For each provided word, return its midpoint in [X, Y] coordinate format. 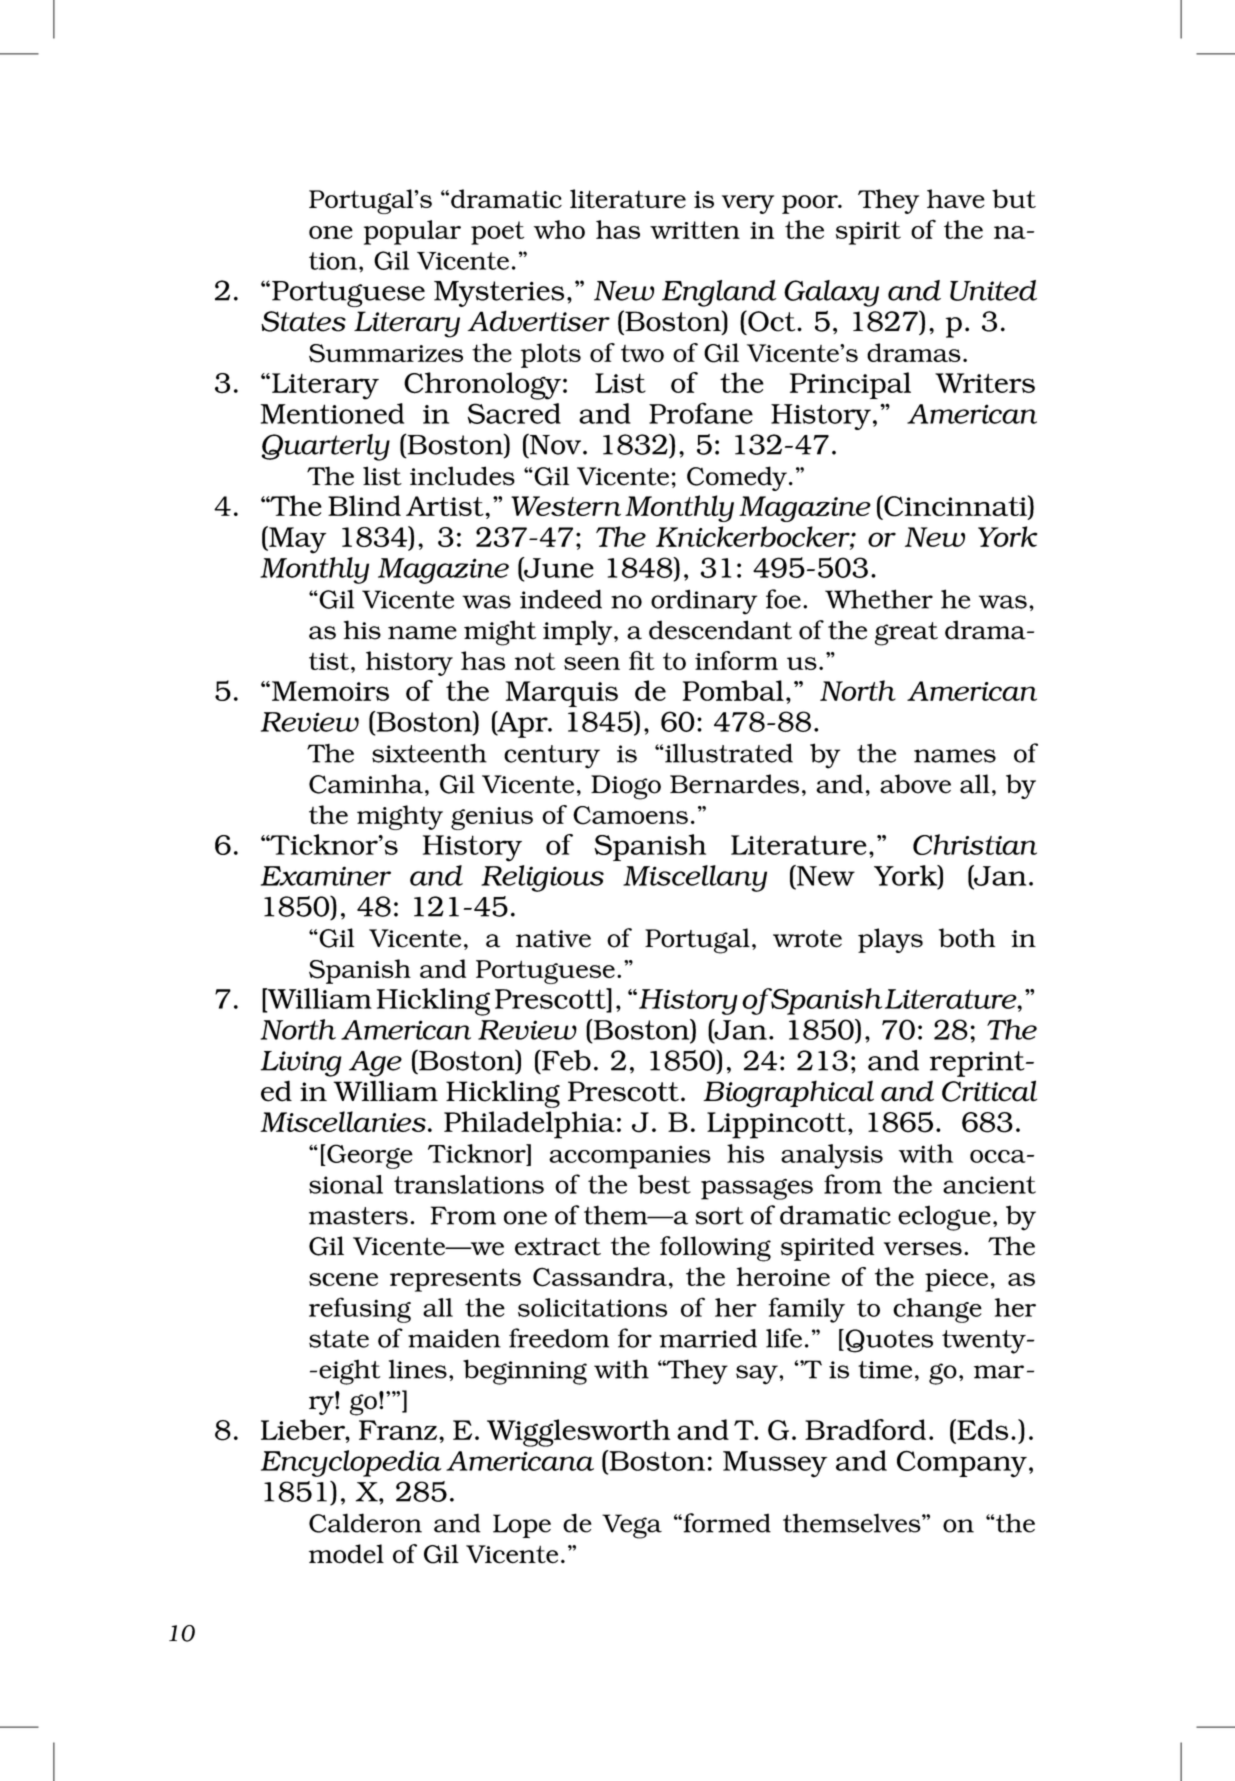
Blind [364, 505]
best [664, 1184]
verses [923, 1249]
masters [358, 1216]
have [956, 198]
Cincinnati [955, 507]
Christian [975, 844]
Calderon [365, 1523]
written [695, 230]
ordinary [704, 602]
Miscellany [695, 878]
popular [412, 232]
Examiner [326, 876]
